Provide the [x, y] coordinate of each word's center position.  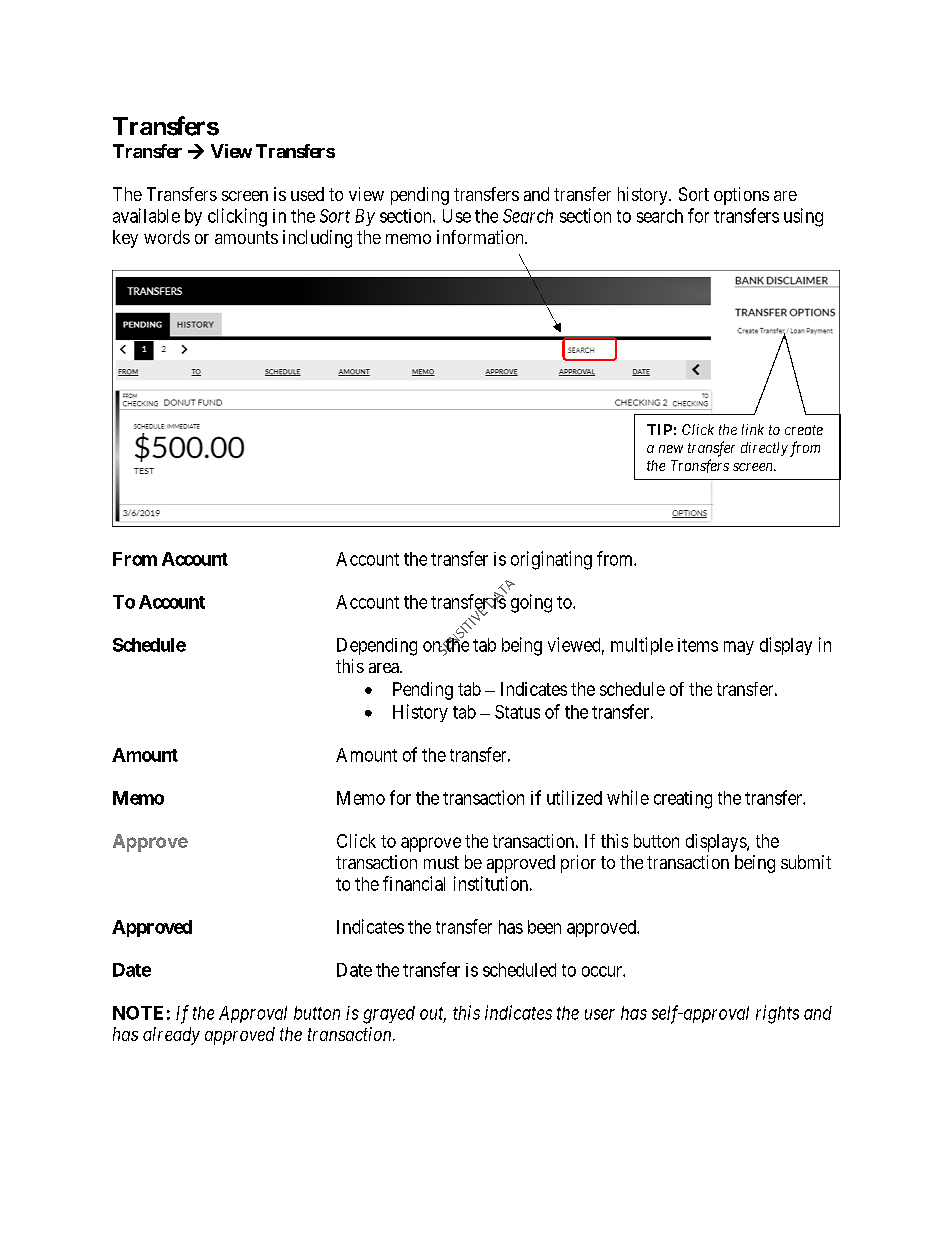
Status [517, 712]
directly [764, 449]
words [167, 237]
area [385, 668]
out [433, 1014]
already [171, 1036]
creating [683, 800]
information [481, 237]
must [441, 862]
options [741, 196]
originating [551, 560]
